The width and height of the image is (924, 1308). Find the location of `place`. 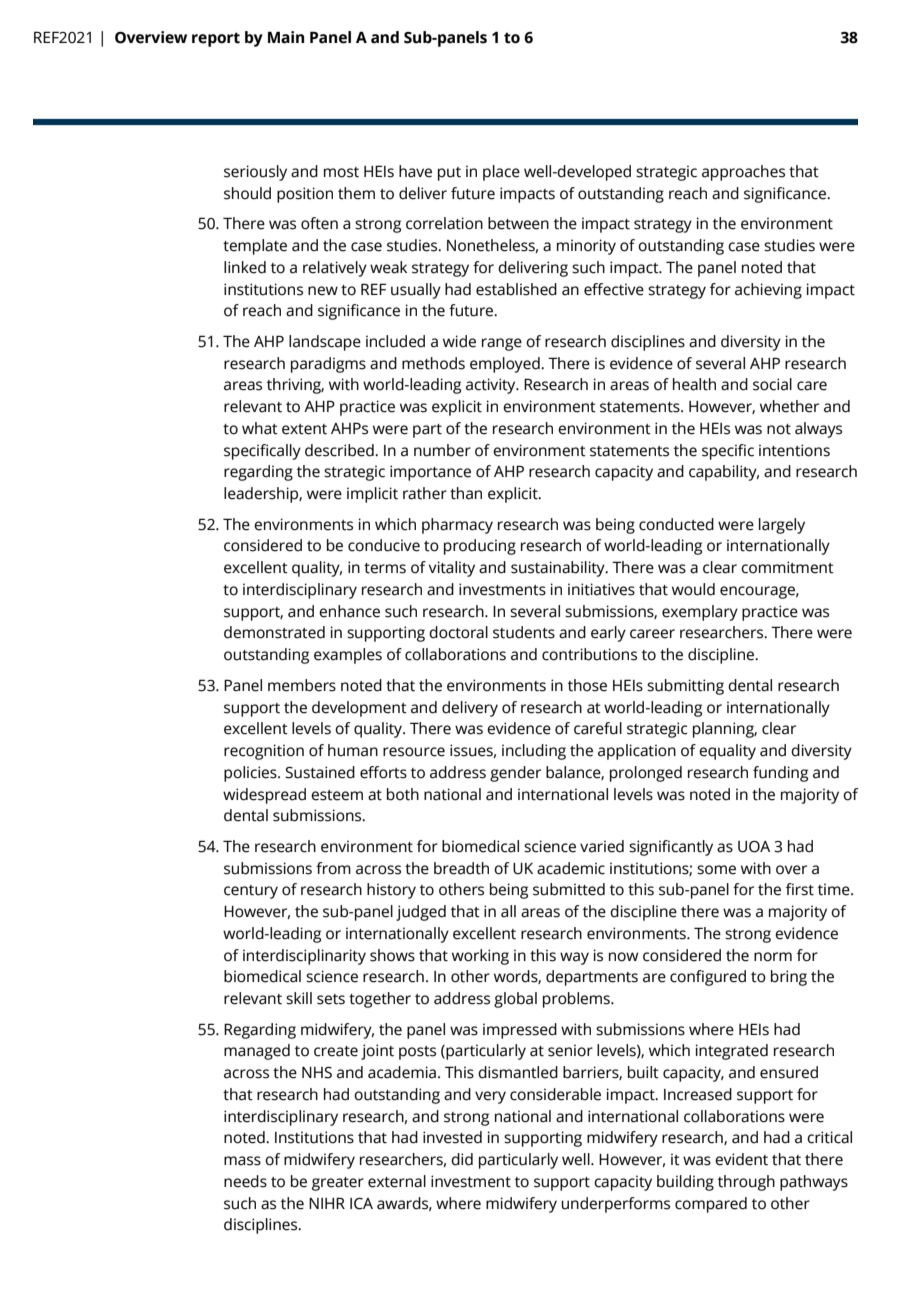

place is located at coordinates (501, 173).
